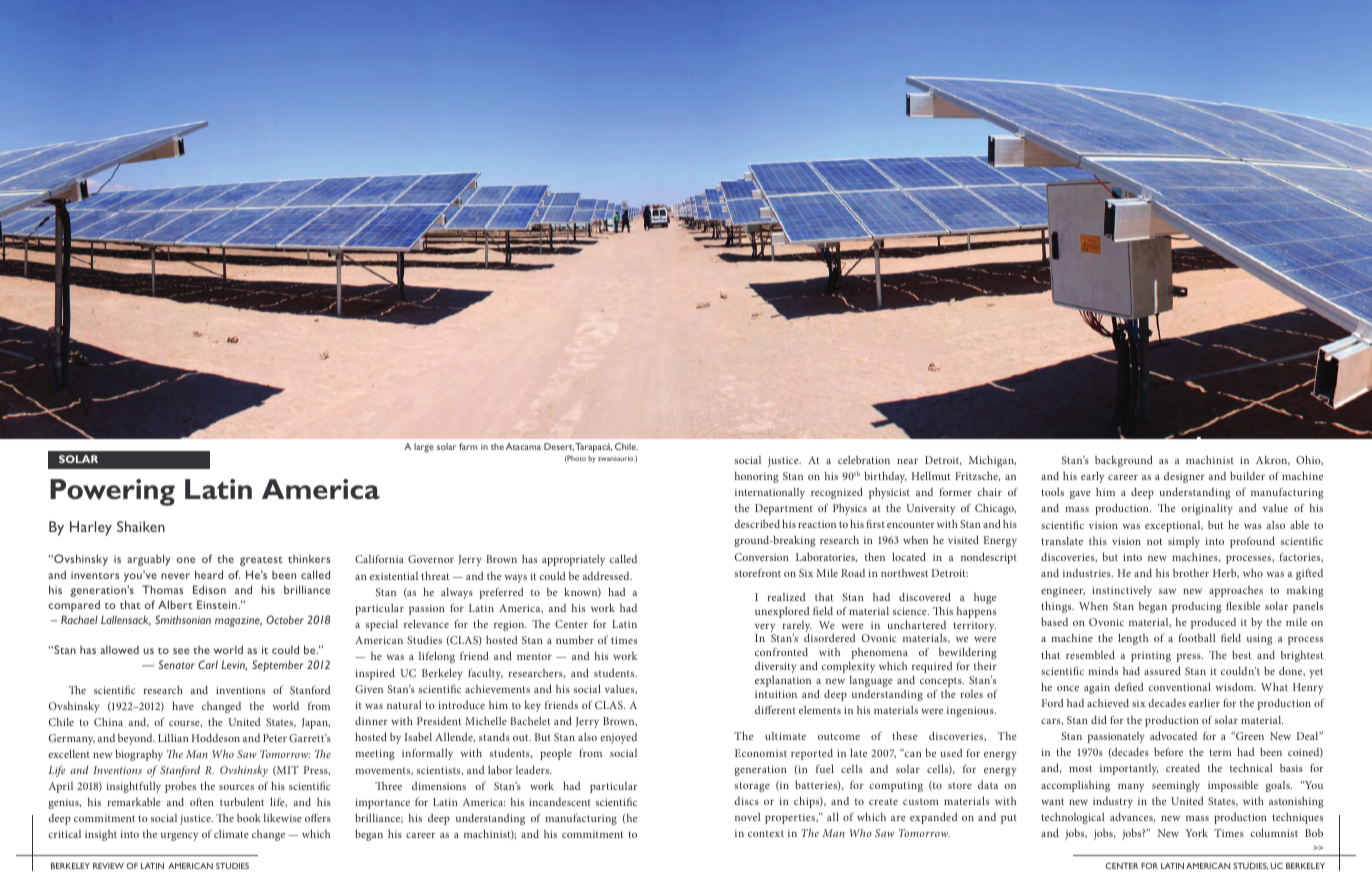 The width and height of the image is (1372, 887). I want to click on large, so click(424, 448).
